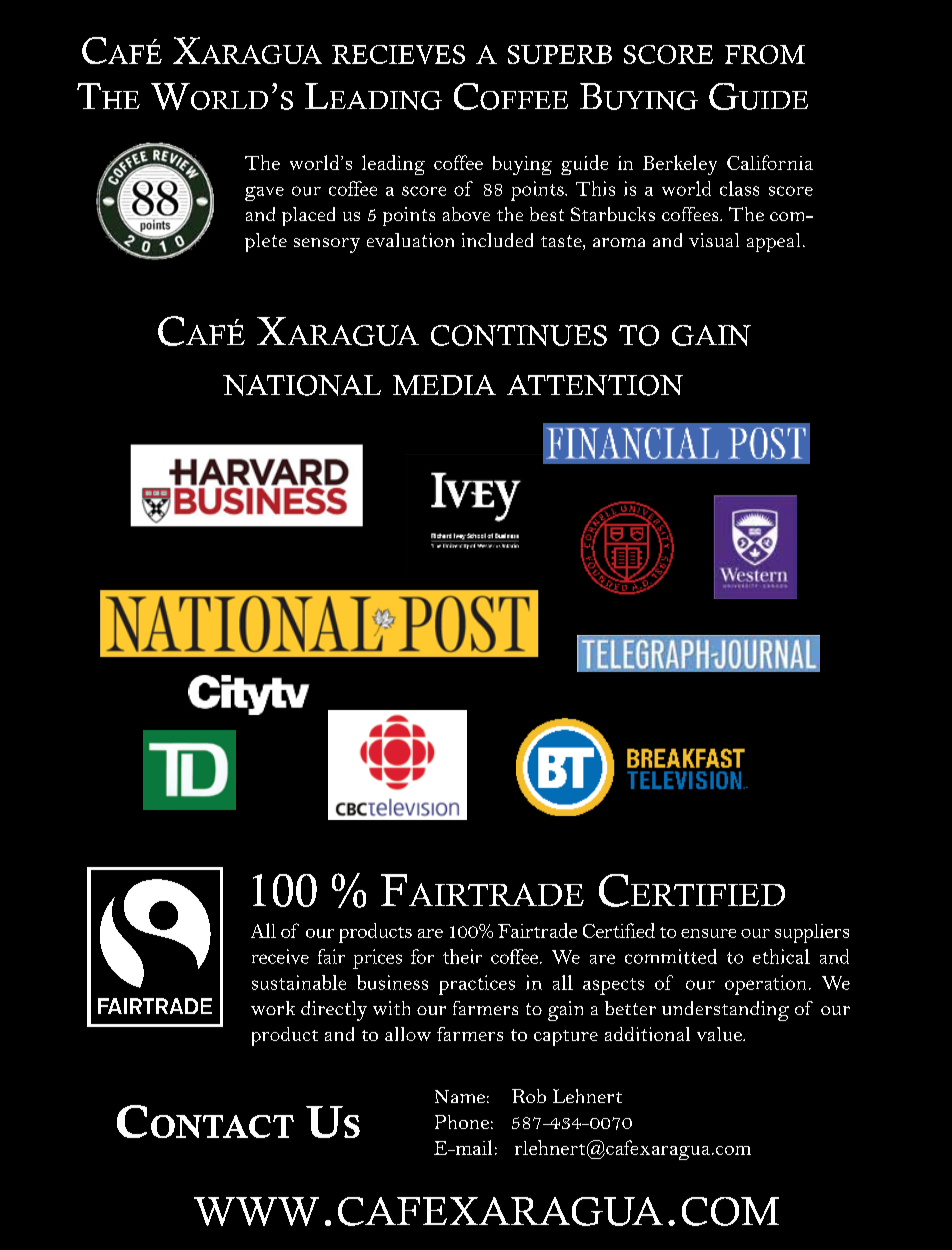 The height and width of the document is (1250, 952). What do you see at coordinates (708, 933) in the document?
I see `ensure` at bounding box center [708, 933].
